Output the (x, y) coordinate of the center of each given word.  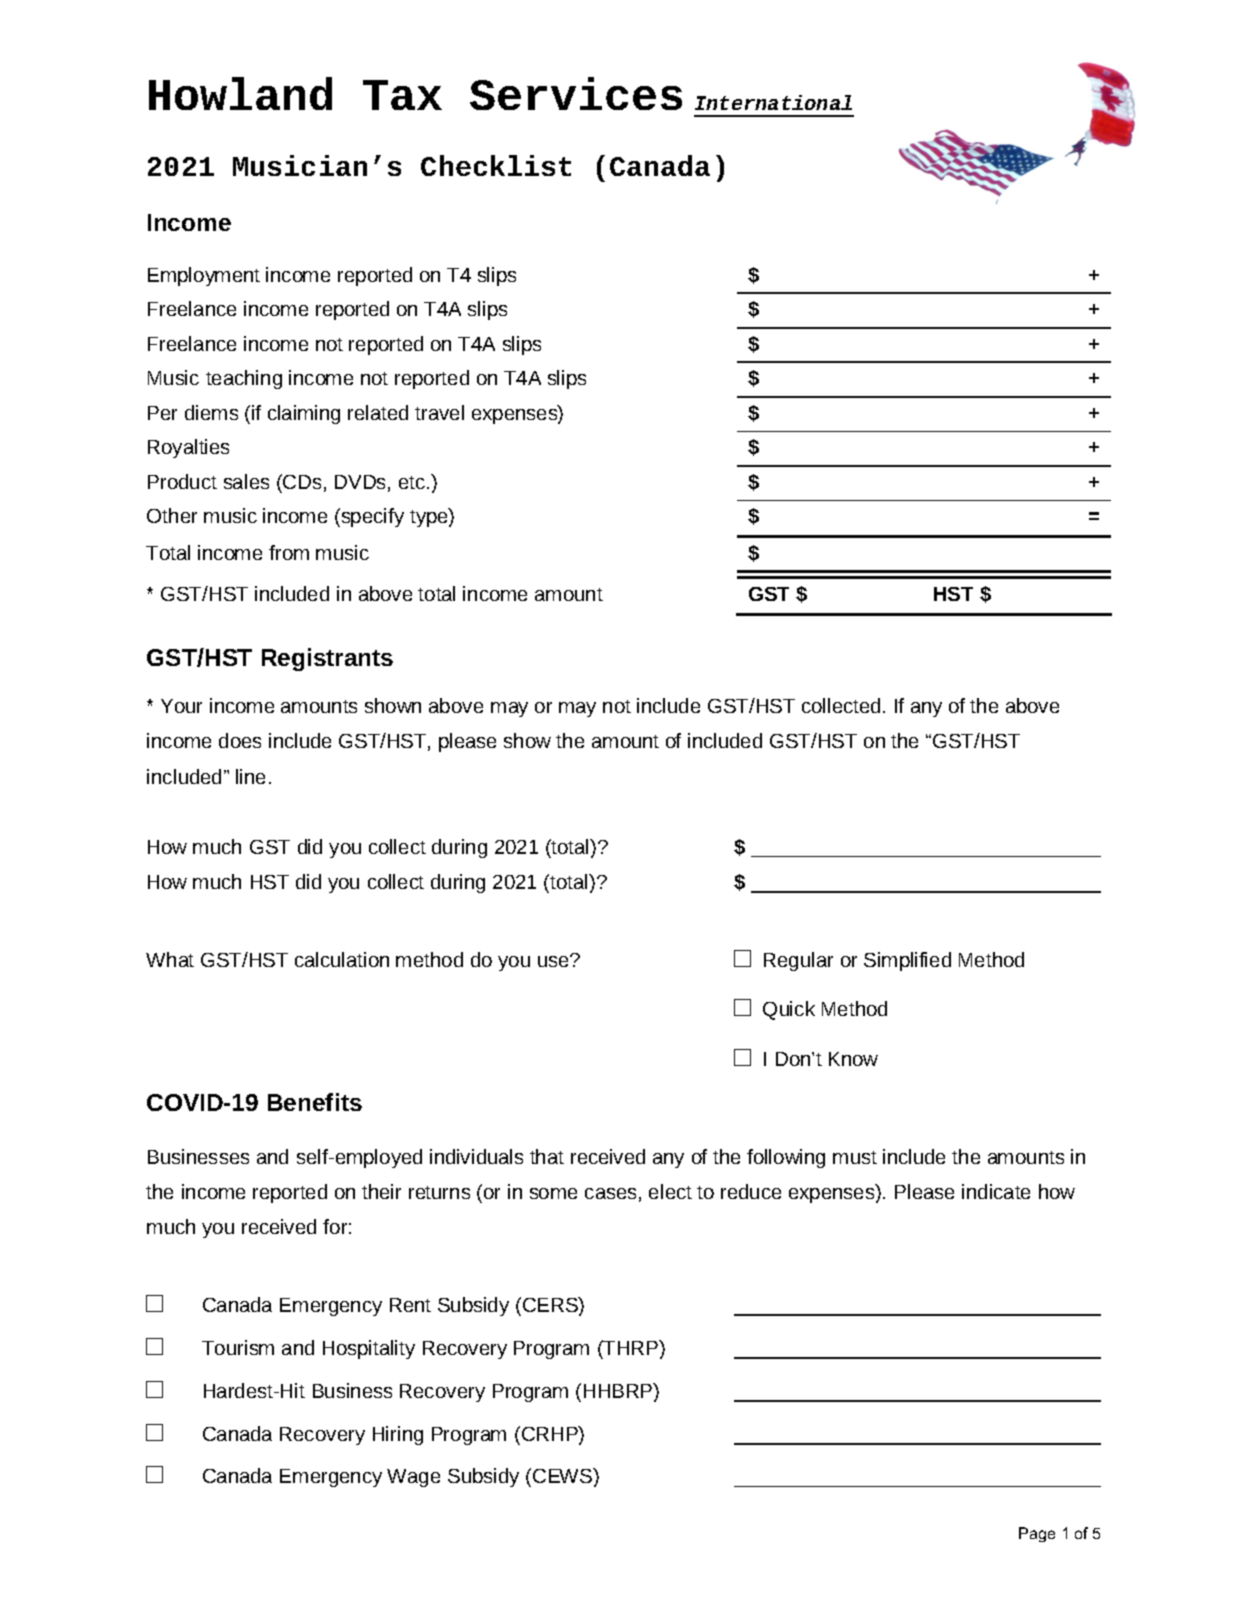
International (773, 102)
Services (576, 93)
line (250, 776)
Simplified (907, 961)
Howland (240, 93)
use (554, 961)
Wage (413, 1478)
